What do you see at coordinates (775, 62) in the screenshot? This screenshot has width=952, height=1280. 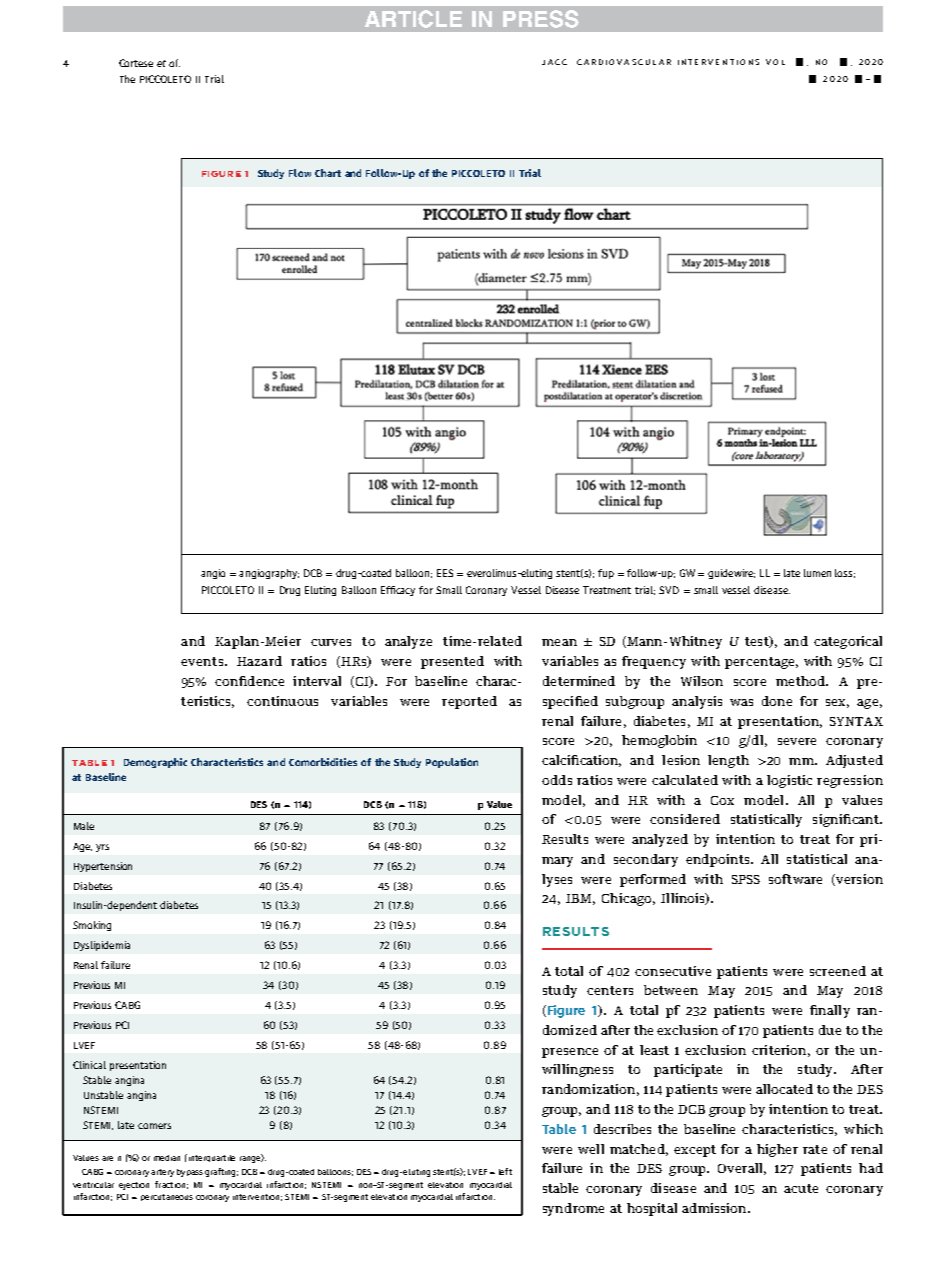 I see `VOL` at bounding box center [775, 62].
